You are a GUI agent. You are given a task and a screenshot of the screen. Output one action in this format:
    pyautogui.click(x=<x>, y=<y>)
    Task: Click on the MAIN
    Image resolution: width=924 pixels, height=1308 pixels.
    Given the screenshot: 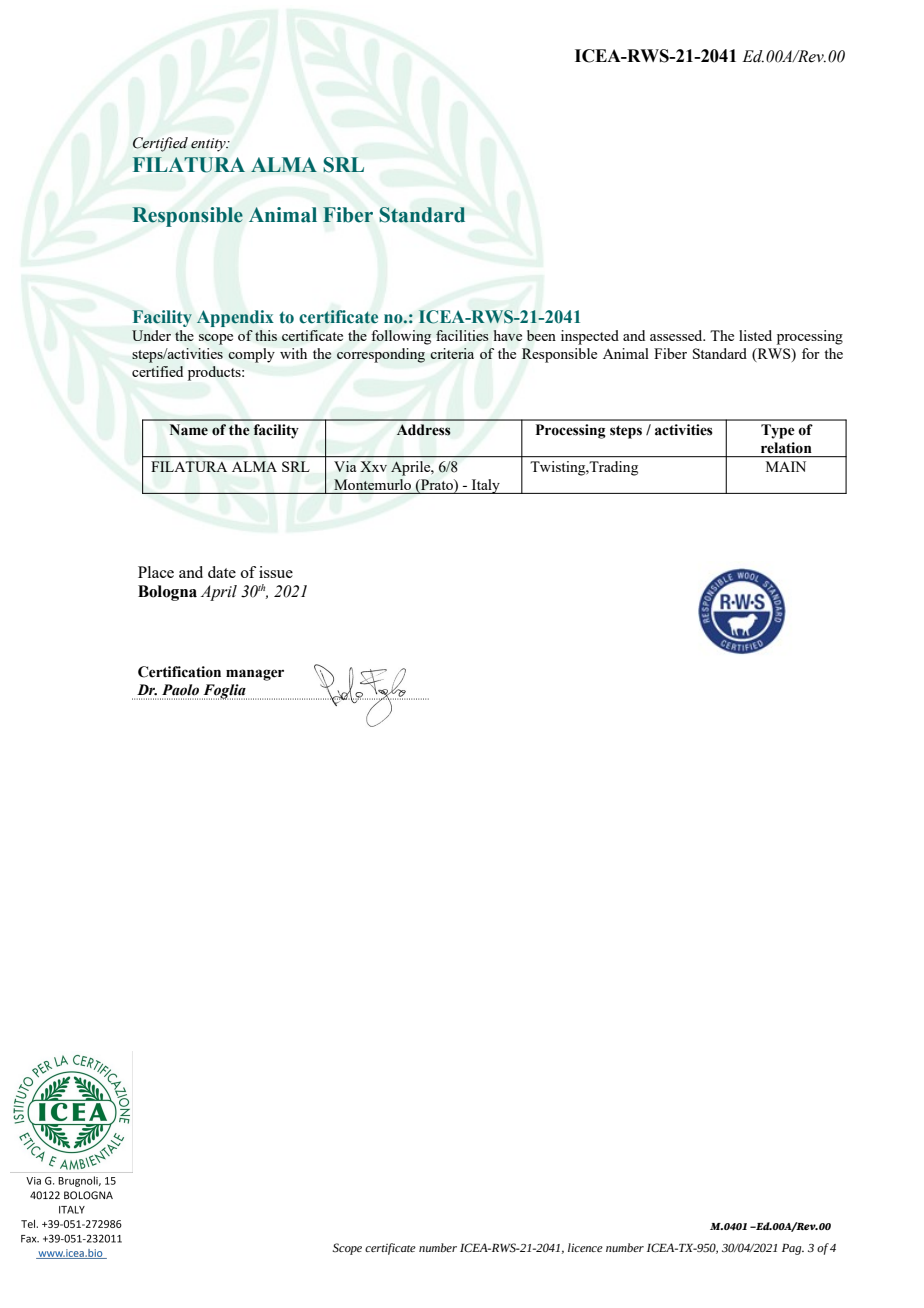 What is the action you would take?
    pyautogui.click(x=786, y=466)
